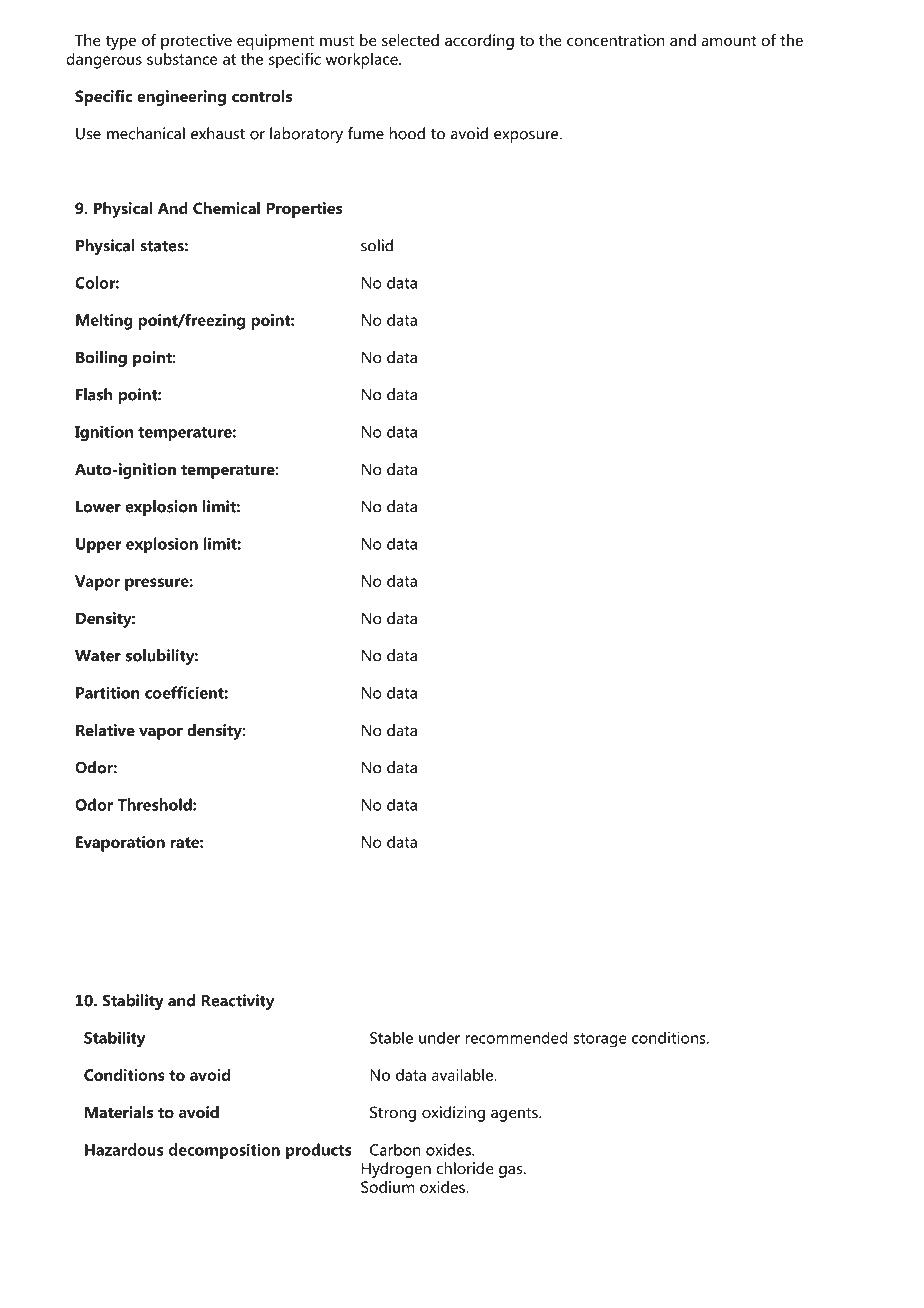 The image size is (924, 1308). I want to click on solid, so click(377, 245).
